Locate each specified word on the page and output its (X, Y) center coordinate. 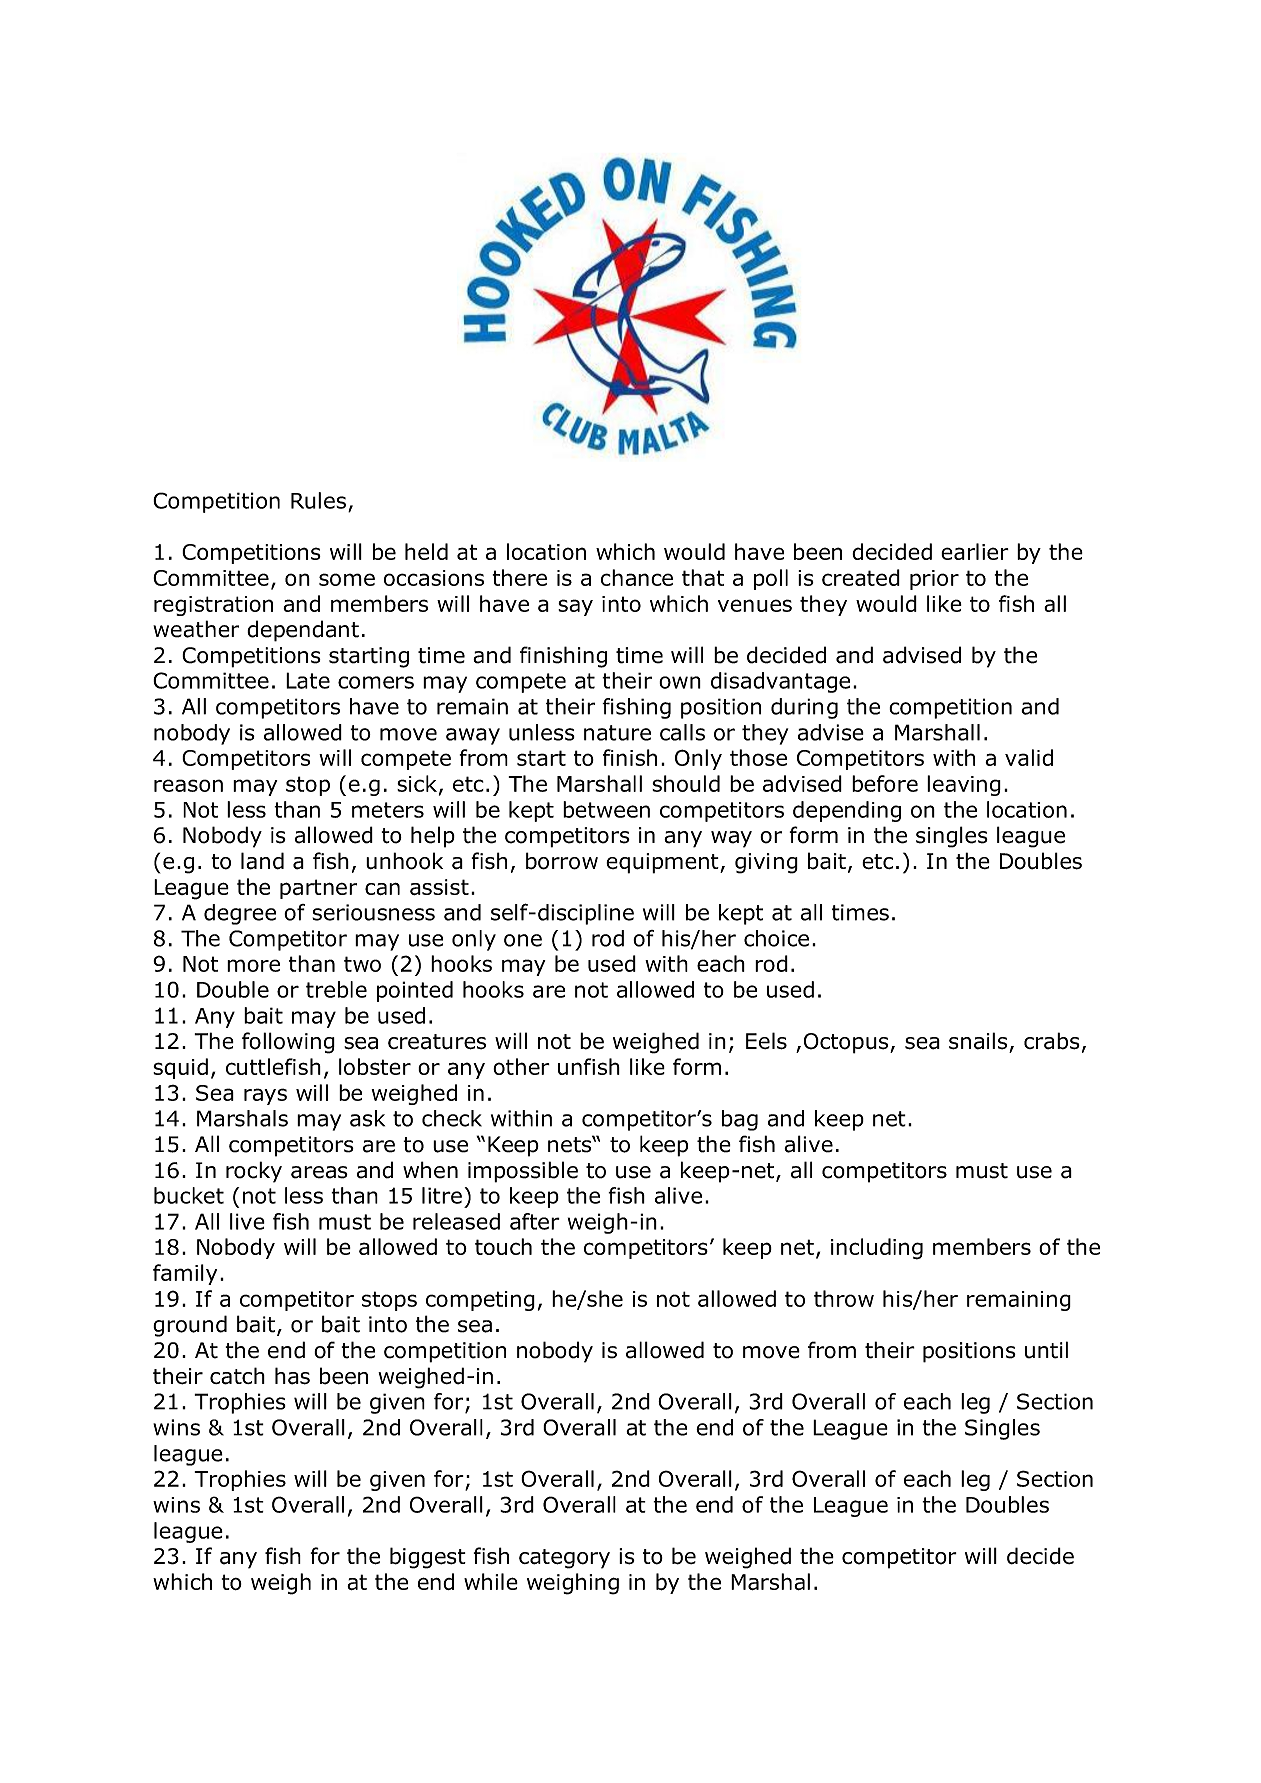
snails (978, 1041)
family (185, 1274)
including (877, 1249)
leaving (964, 785)
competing (480, 1301)
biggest (428, 1558)
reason (188, 785)
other (521, 1066)
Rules (318, 500)
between (606, 809)
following (288, 1043)
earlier (975, 551)
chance (637, 577)
